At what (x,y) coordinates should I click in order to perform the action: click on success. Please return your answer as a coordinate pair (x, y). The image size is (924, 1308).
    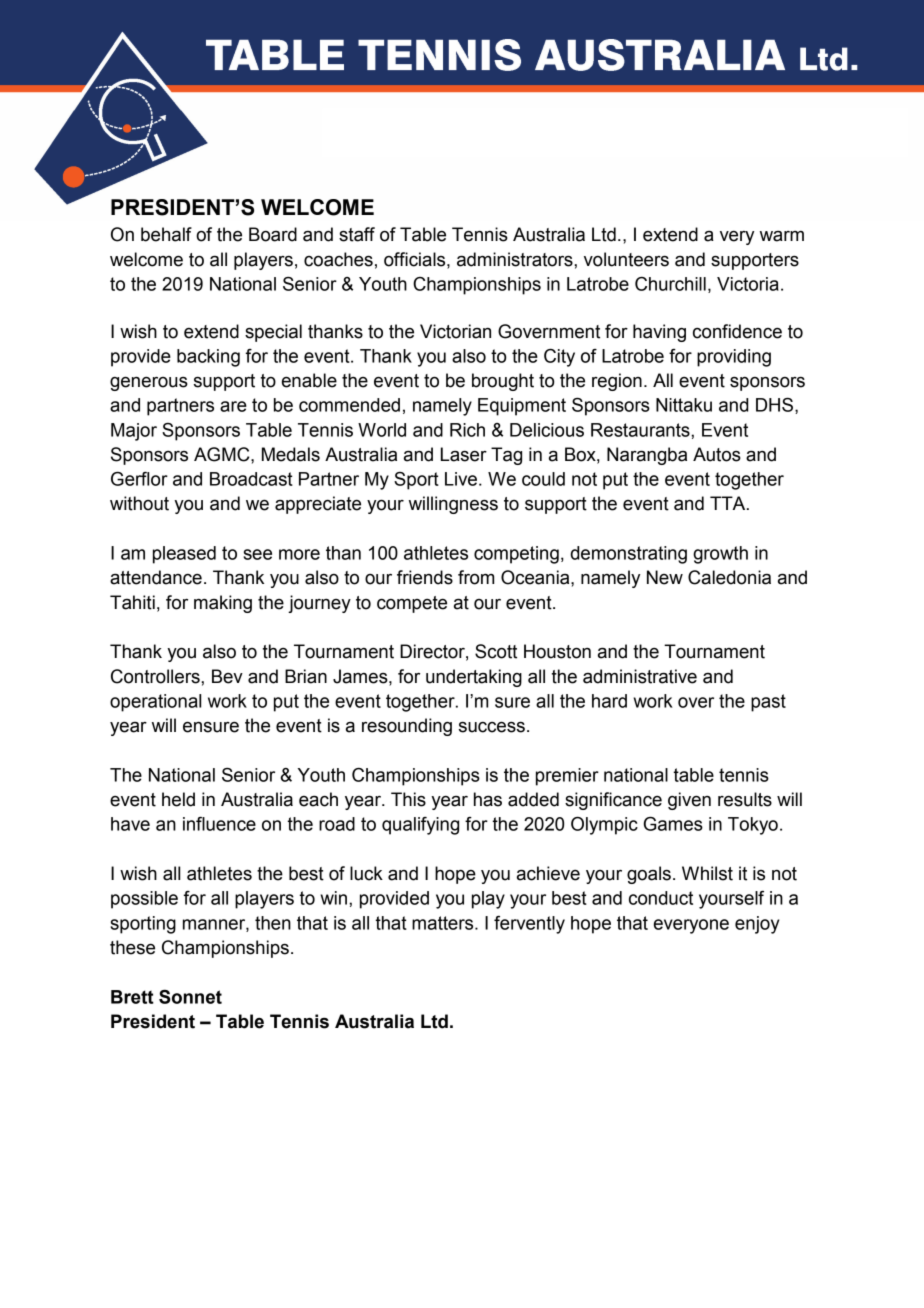
    Looking at the image, I should click on (492, 727).
